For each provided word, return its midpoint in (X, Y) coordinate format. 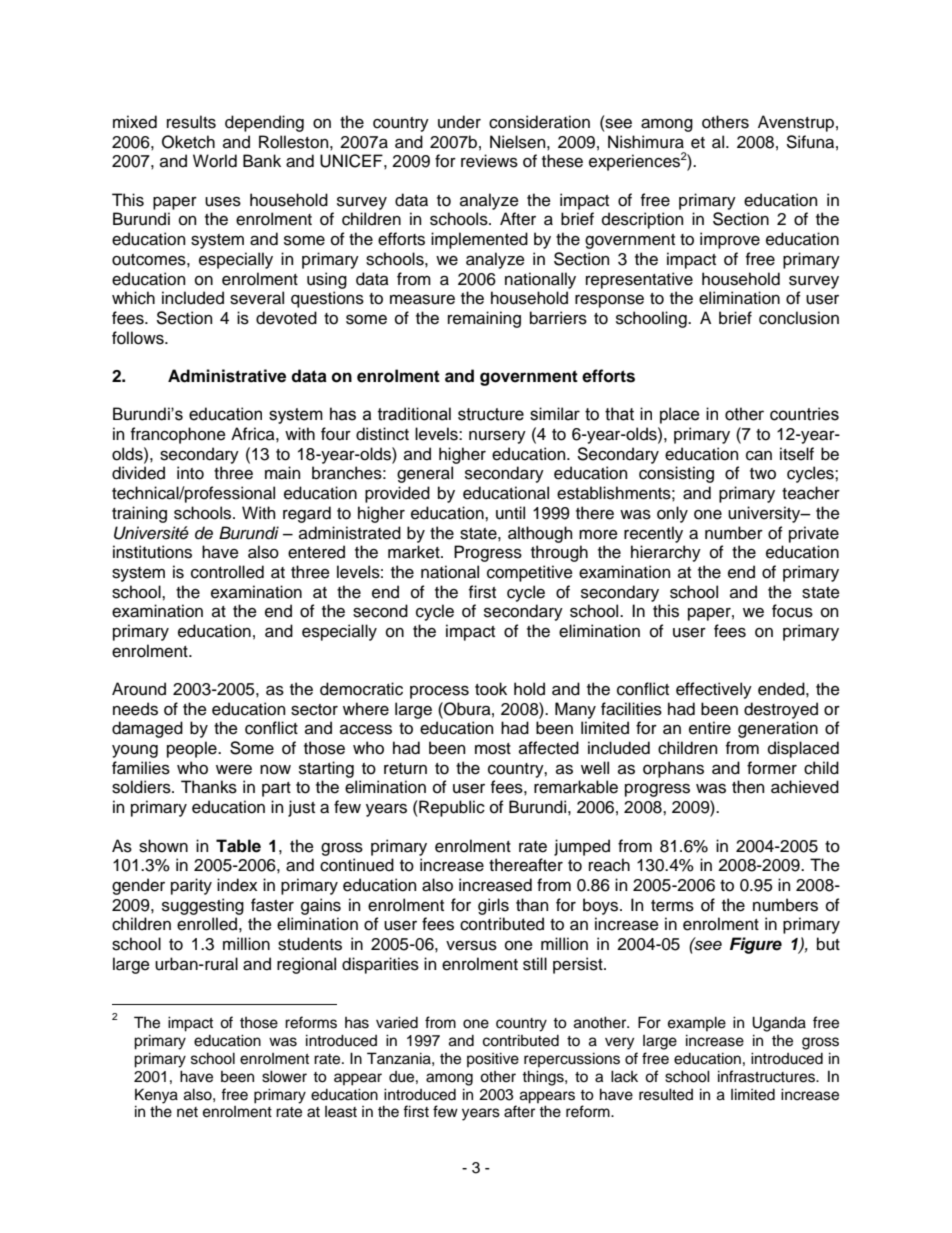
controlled (227, 572)
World (215, 161)
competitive (530, 573)
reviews (489, 161)
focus (792, 611)
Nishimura (646, 142)
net (187, 1112)
